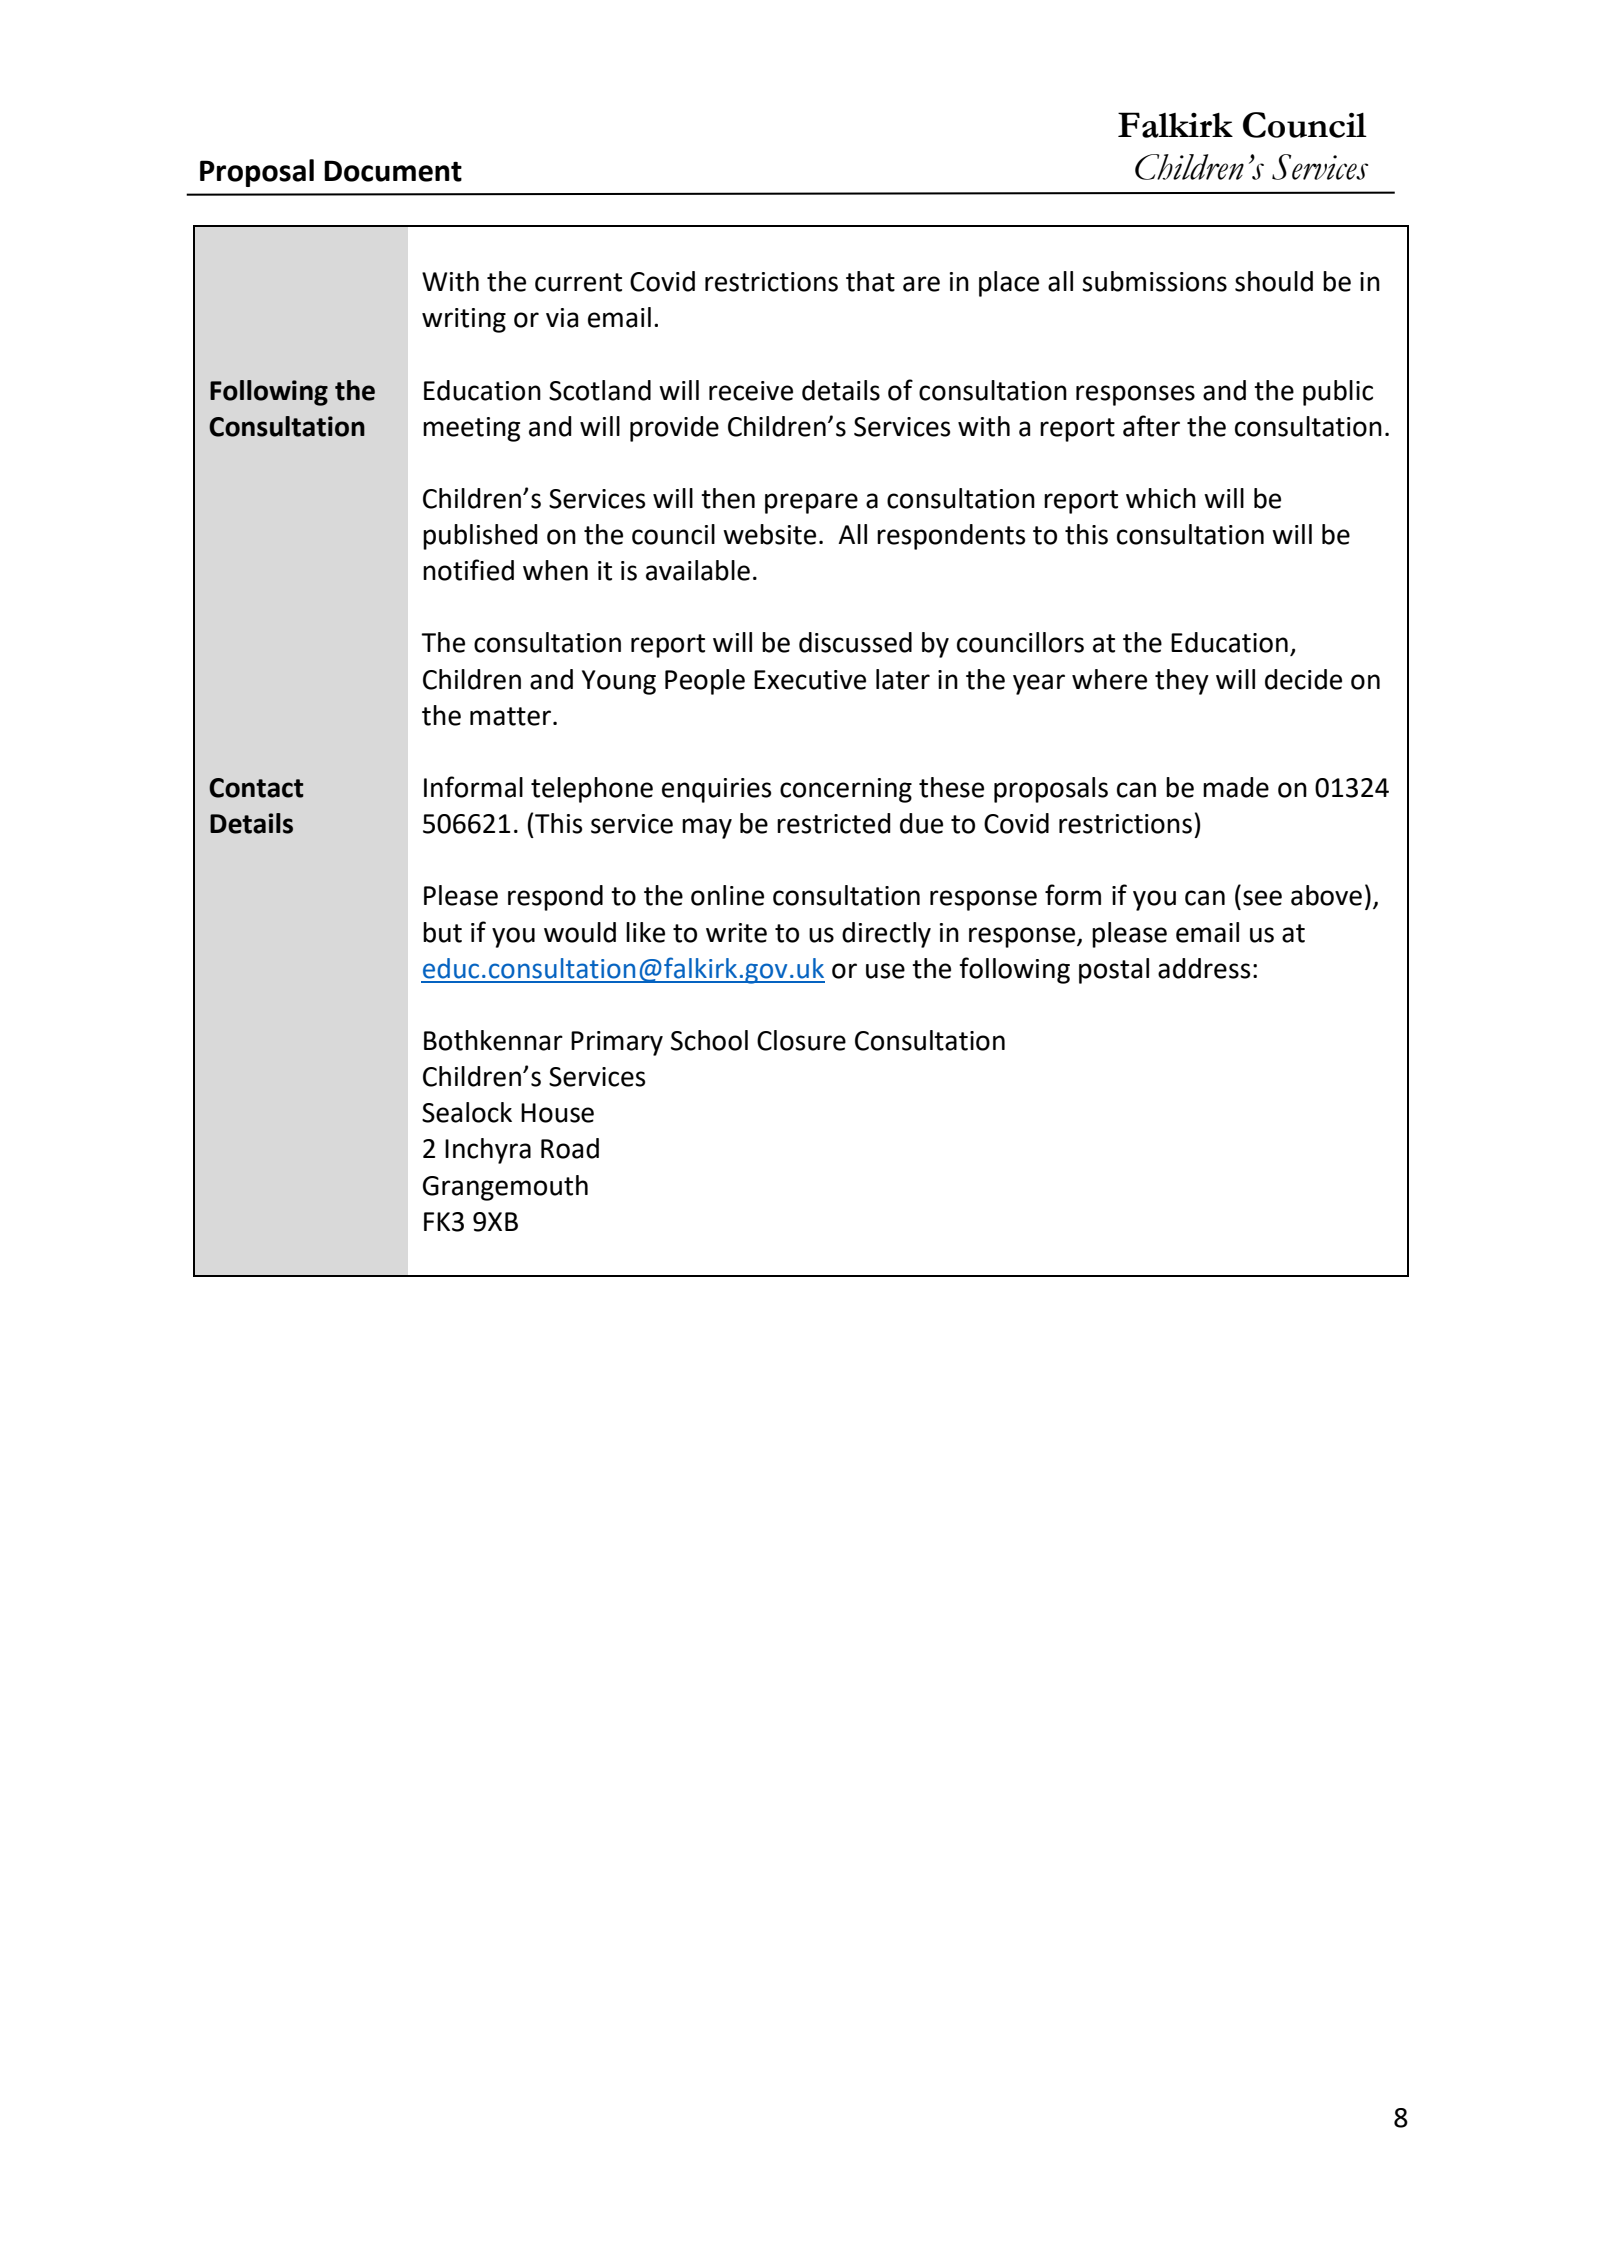 The width and height of the page is (1602, 2266). What do you see at coordinates (810, 680) in the page?
I see `Executive` at bounding box center [810, 680].
